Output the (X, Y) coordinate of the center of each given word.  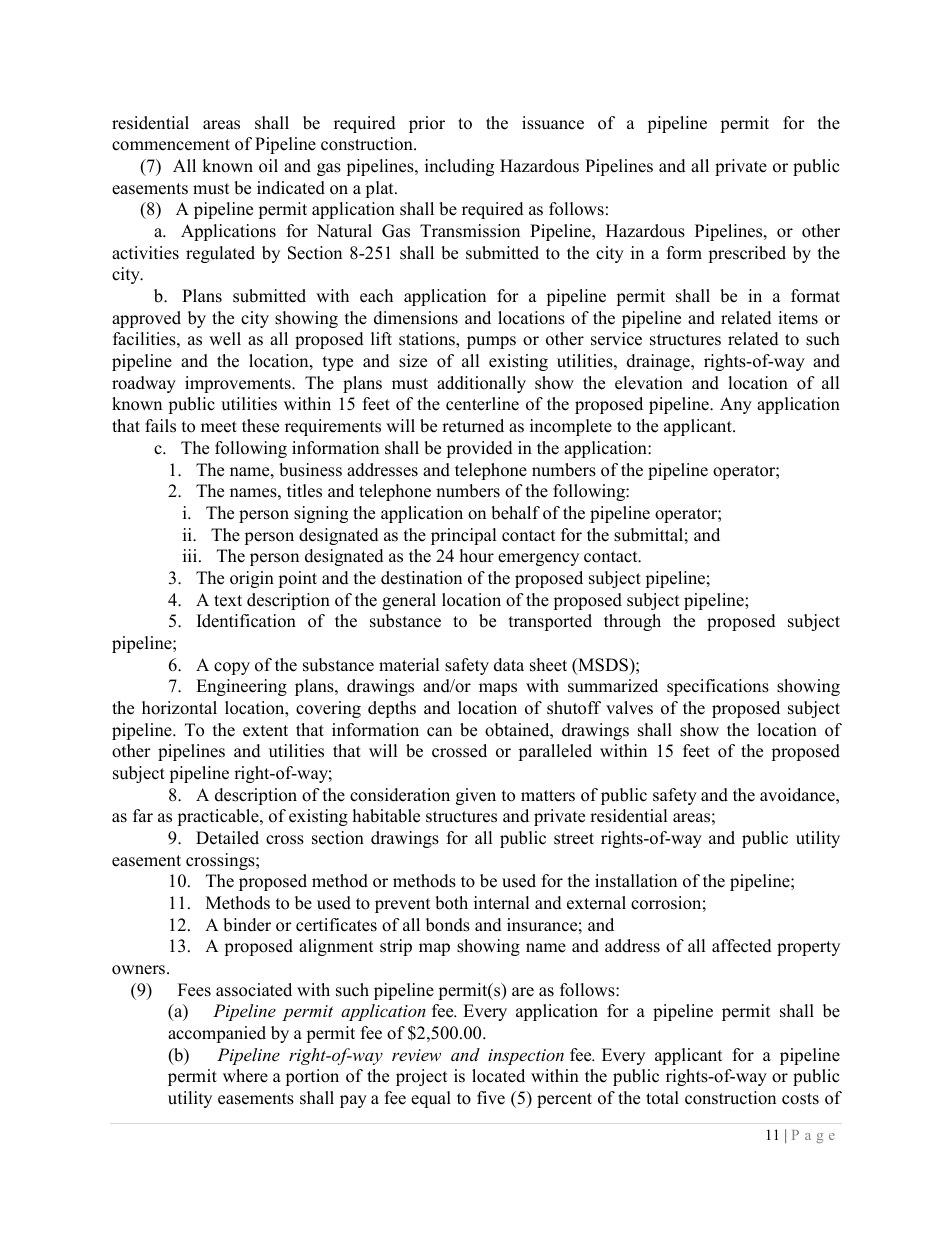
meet (219, 427)
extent (265, 731)
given (476, 796)
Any (736, 405)
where (245, 1076)
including (459, 167)
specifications (718, 687)
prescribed (747, 254)
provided (479, 449)
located (498, 1076)
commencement (171, 145)
